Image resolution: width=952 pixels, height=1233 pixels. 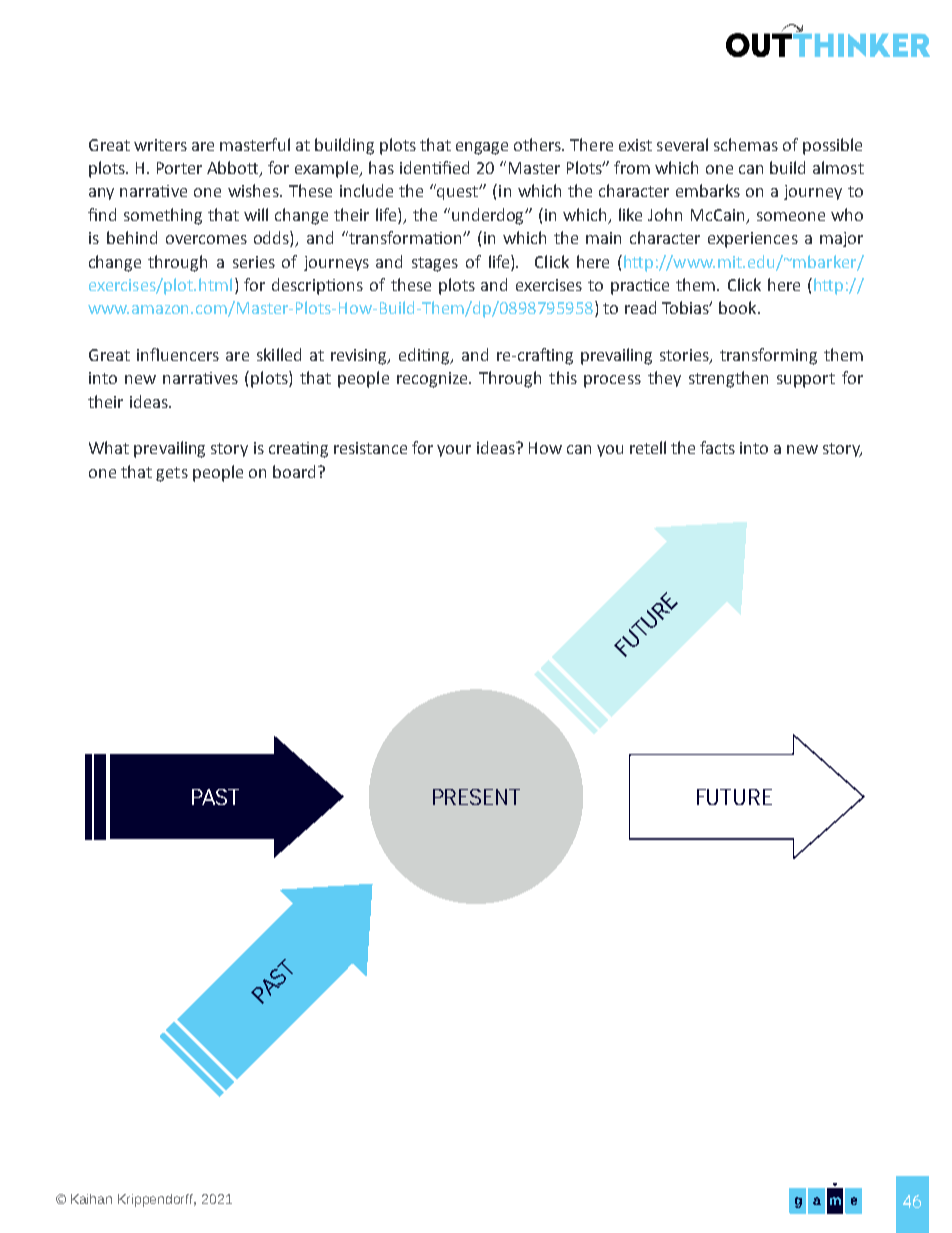 I want to click on engage, so click(x=482, y=148).
